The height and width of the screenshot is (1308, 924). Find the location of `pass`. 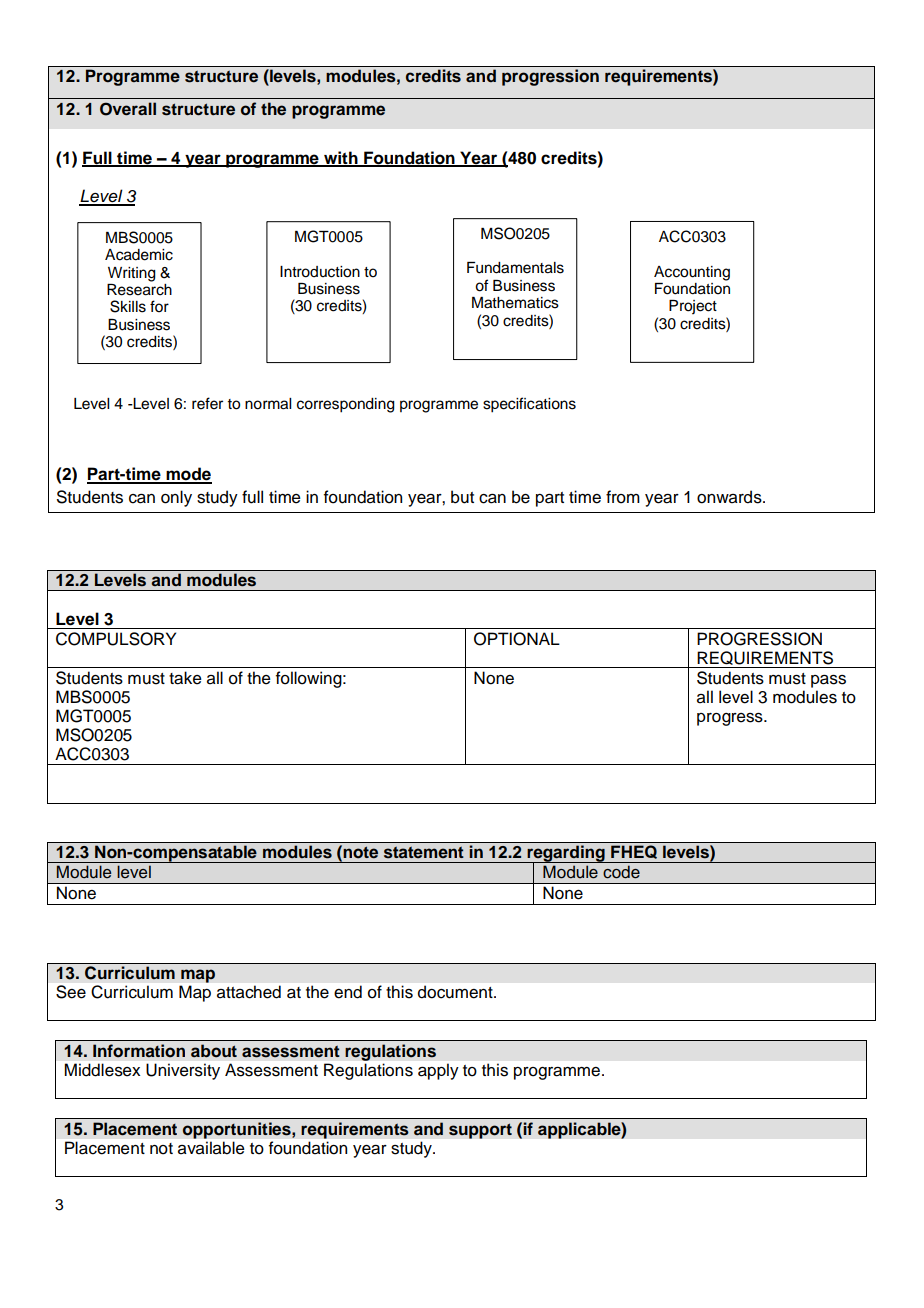

pass is located at coordinates (828, 681).
